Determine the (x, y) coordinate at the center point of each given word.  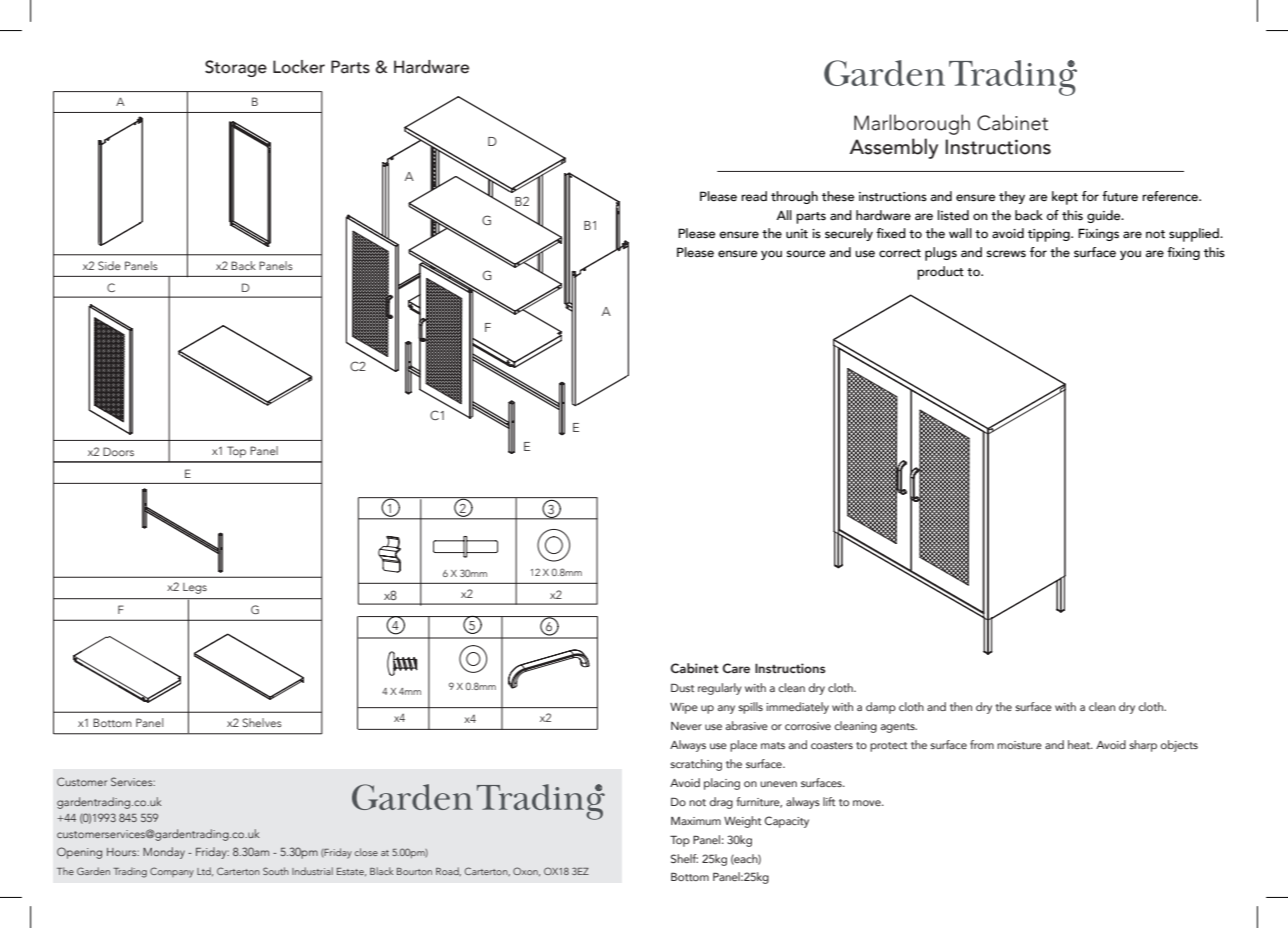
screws (1006, 253)
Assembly (893, 148)
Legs (195, 588)
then (961, 706)
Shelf (684, 858)
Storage (236, 68)
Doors (118, 451)
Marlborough (912, 124)
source (806, 253)
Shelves (262, 722)
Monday (164, 853)
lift (829, 801)
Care (736, 668)
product (940, 273)
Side (109, 265)
